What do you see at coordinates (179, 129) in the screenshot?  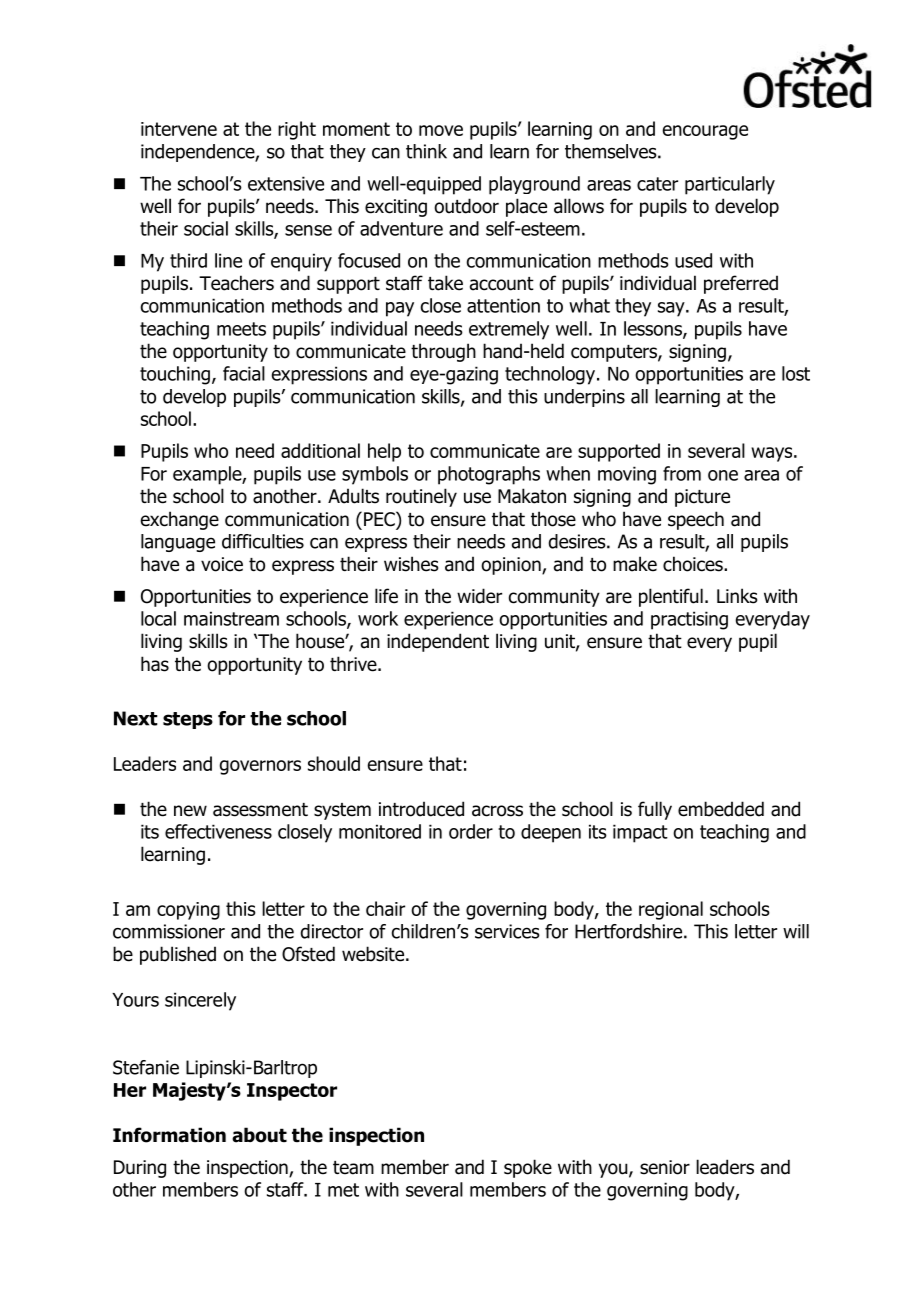 I see `intervene` at bounding box center [179, 129].
